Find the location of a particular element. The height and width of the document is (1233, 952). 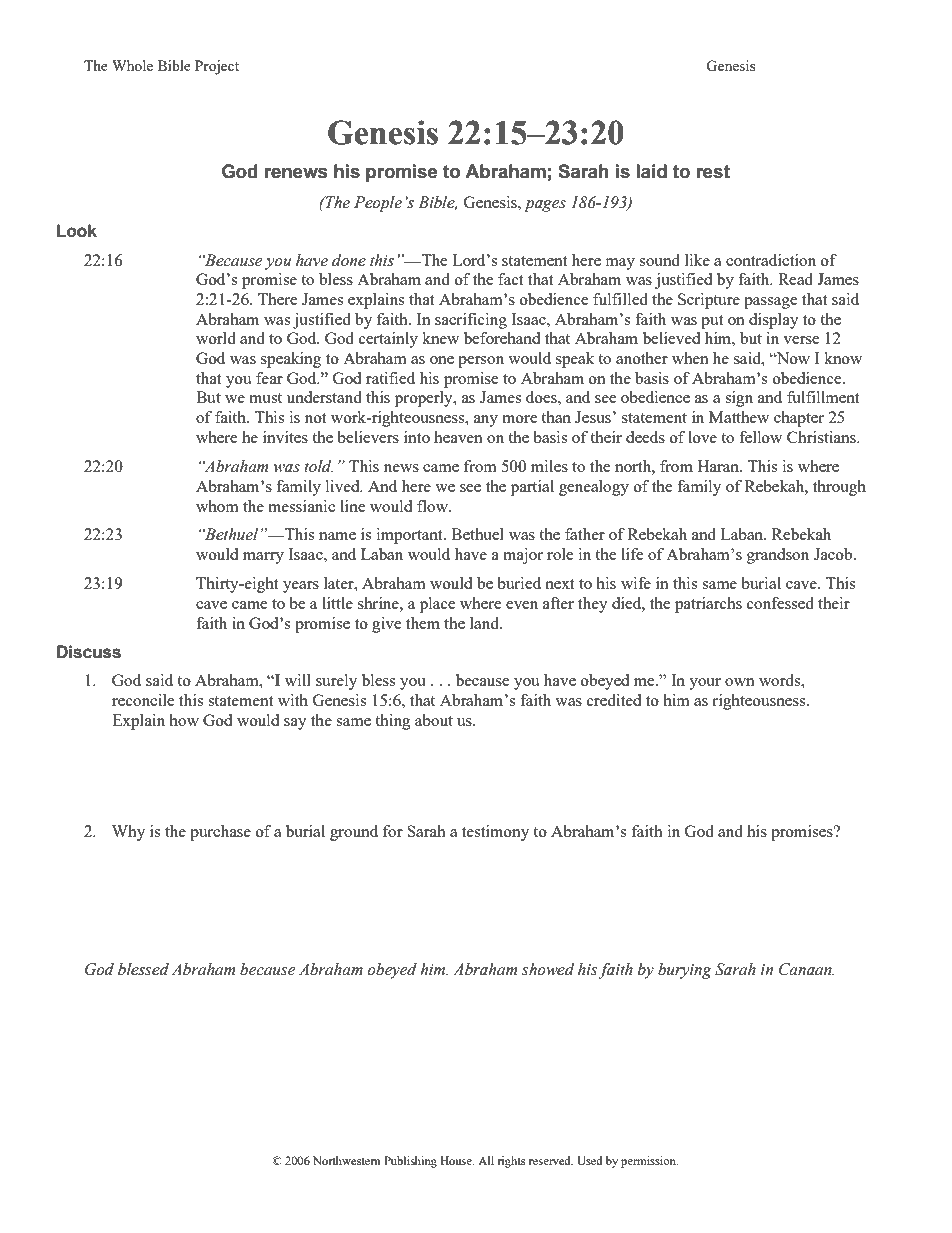

world is located at coordinates (216, 338).
